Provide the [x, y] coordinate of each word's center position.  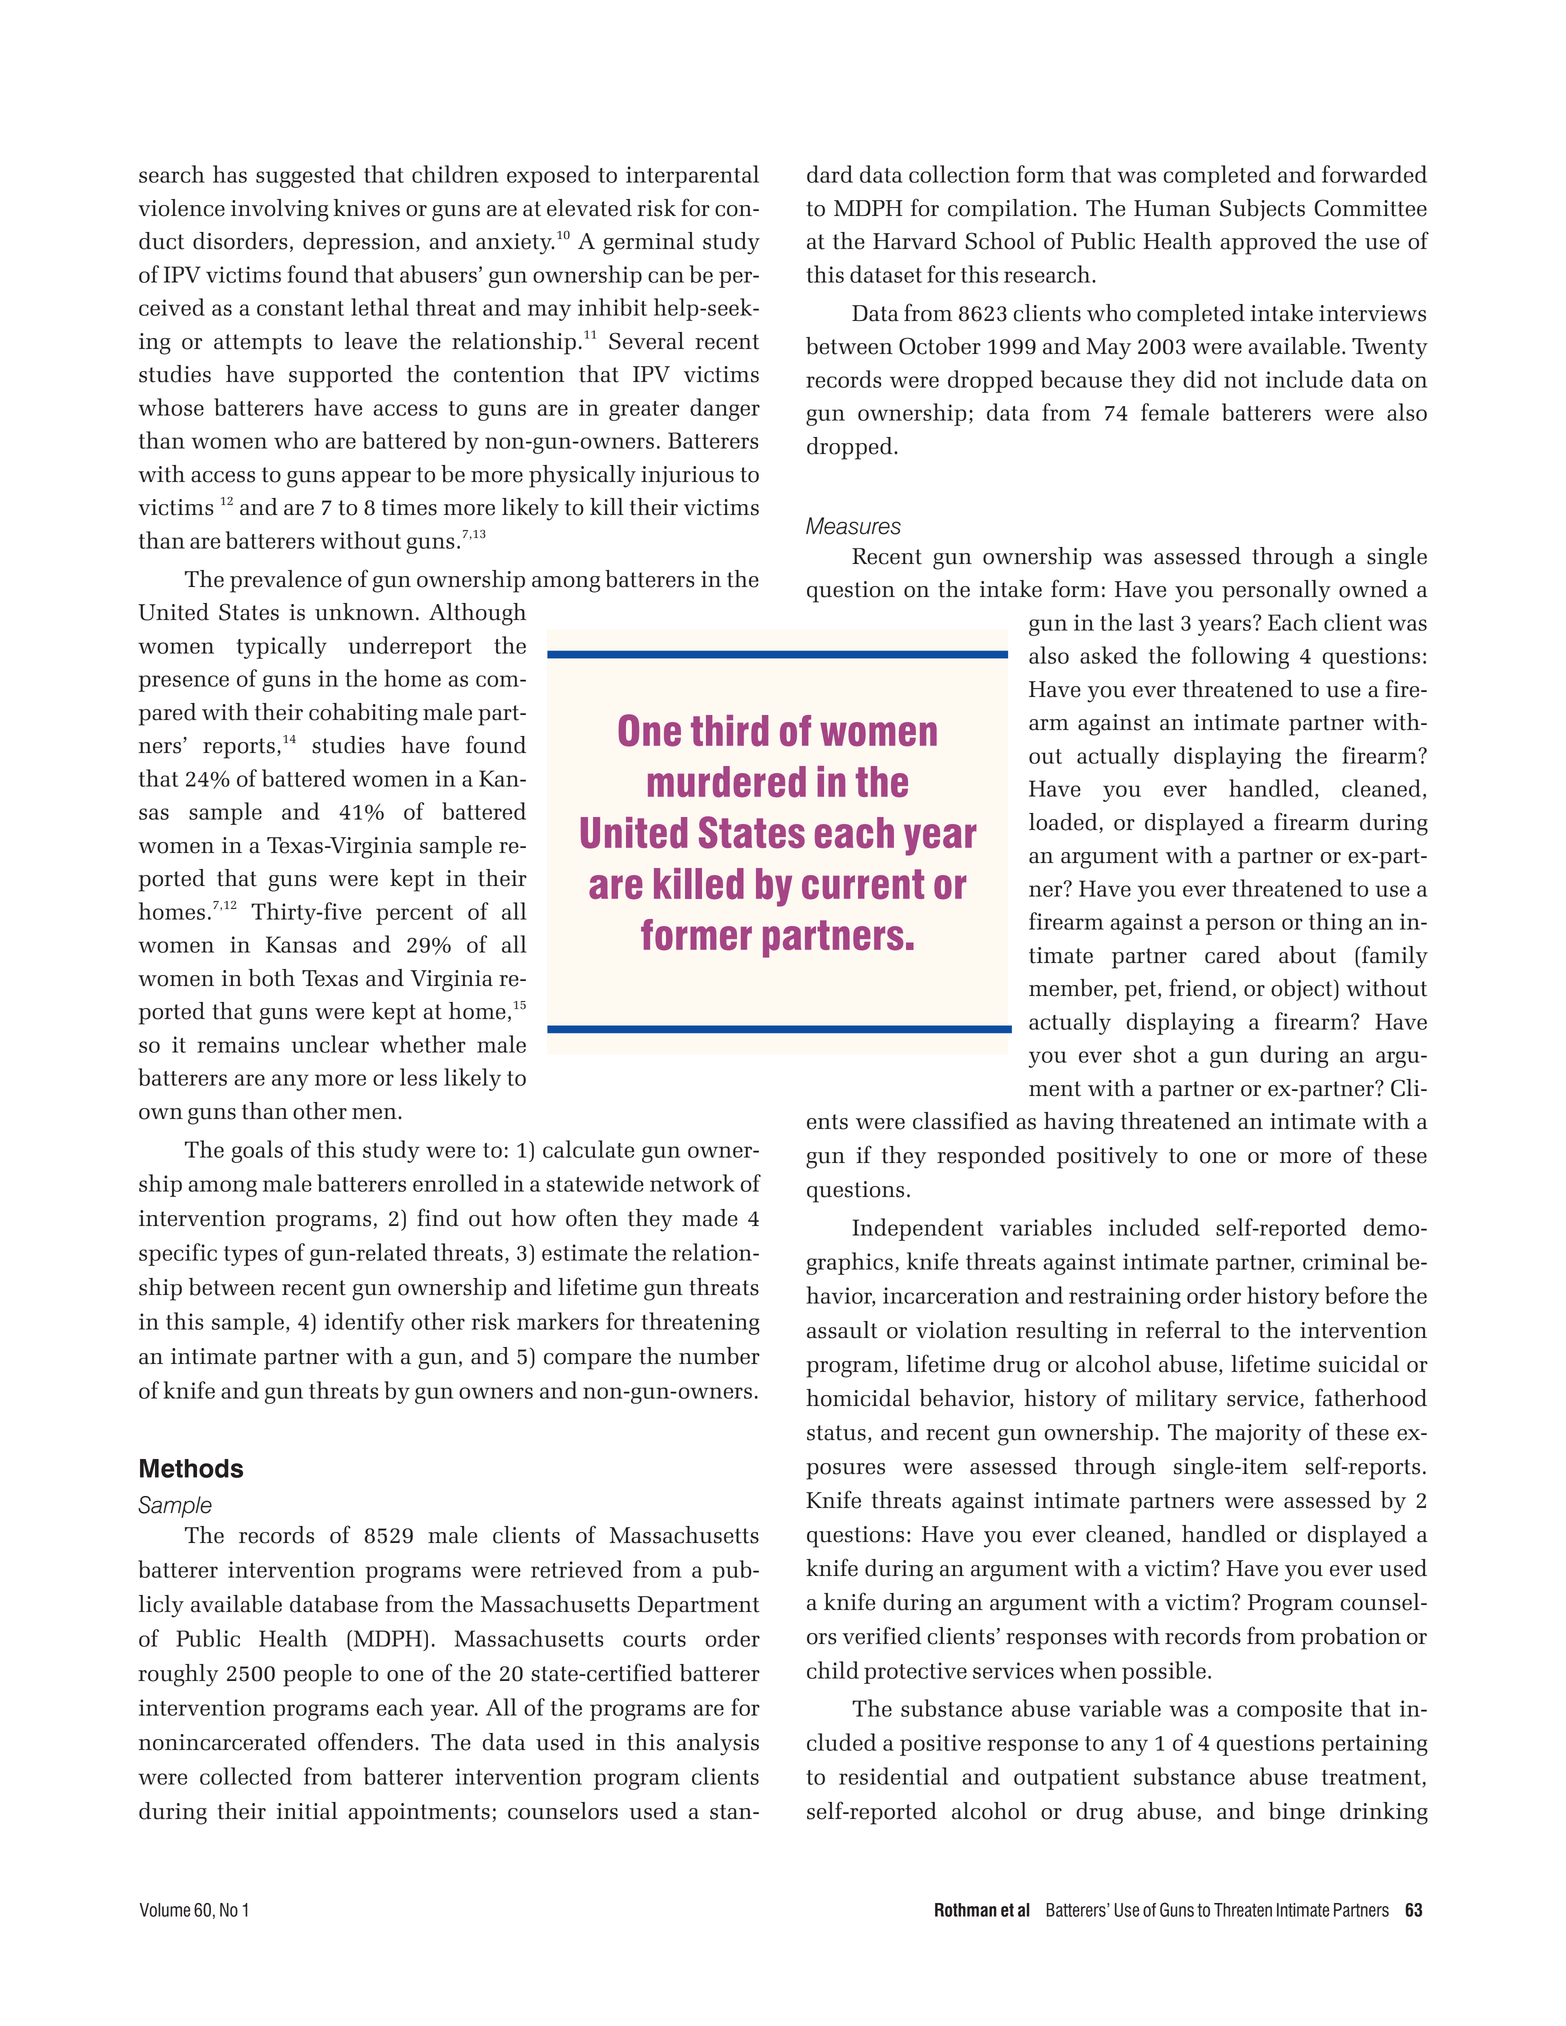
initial [307, 1811]
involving [280, 210]
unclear [330, 1044]
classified [961, 1120]
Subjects [1262, 210]
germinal [648, 243]
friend [1200, 987]
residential [893, 1776]
